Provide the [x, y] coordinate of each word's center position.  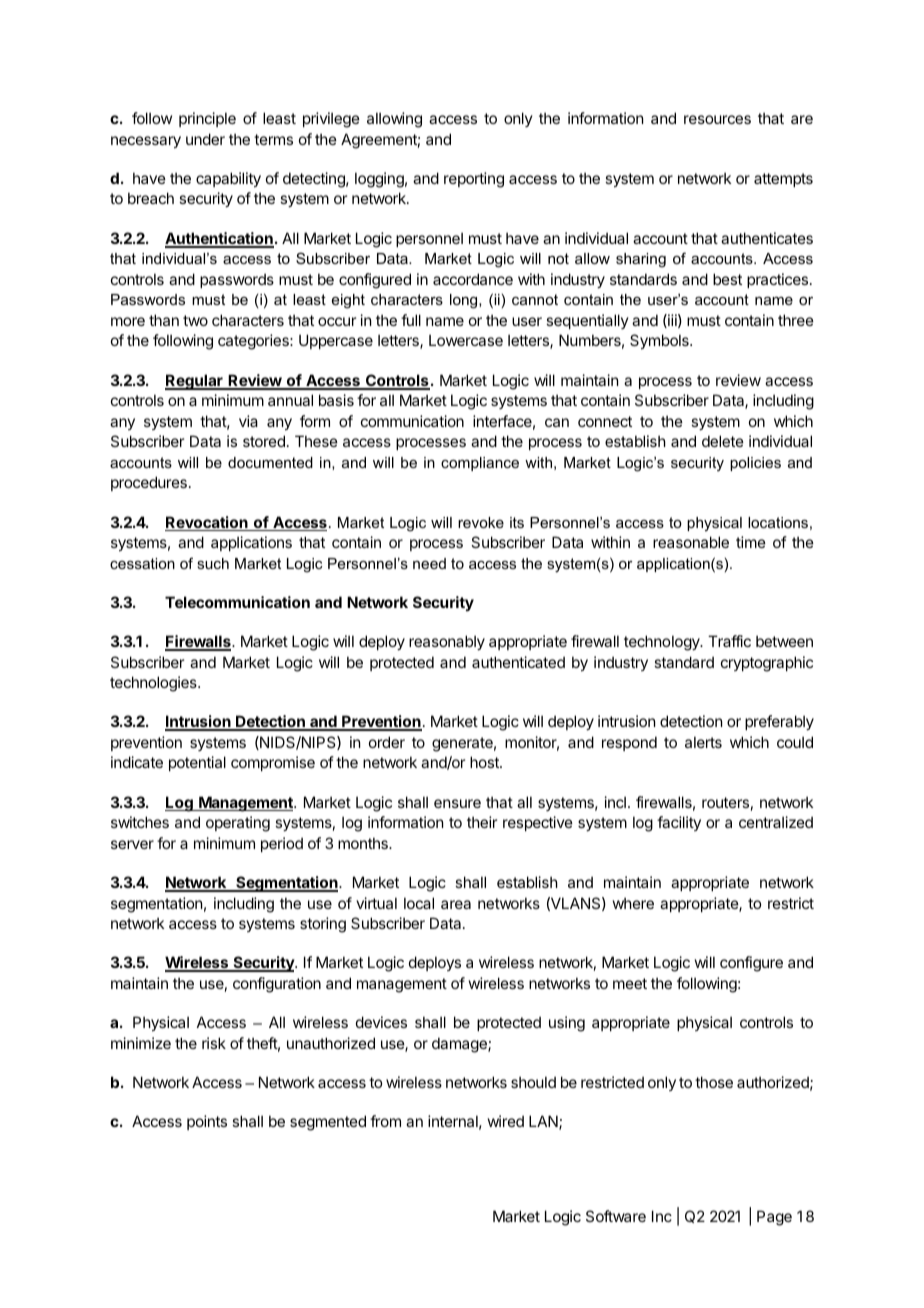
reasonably [447, 642]
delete [723, 441]
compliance [480, 464]
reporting [474, 180]
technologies [154, 684]
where [633, 903]
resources [717, 119]
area [456, 904]
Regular [195, 382]
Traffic [729, 641]
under [205, 139]
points [207, 1122]
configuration [277, 985]
